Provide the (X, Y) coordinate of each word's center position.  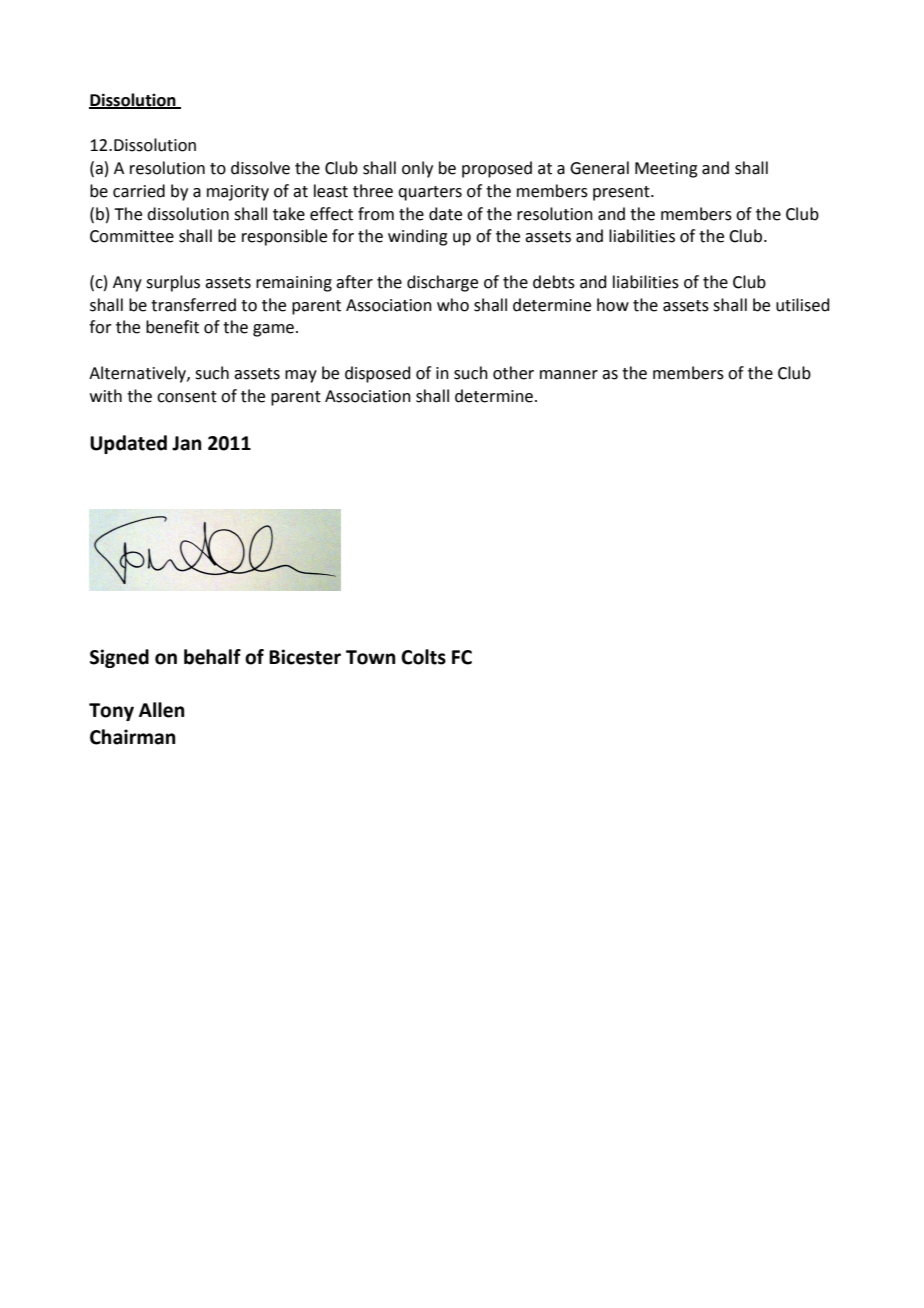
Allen (162, 710)
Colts (423, 657)
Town (371, 657)
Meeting (666, 170)
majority (238, 193)
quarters (430, 193)
